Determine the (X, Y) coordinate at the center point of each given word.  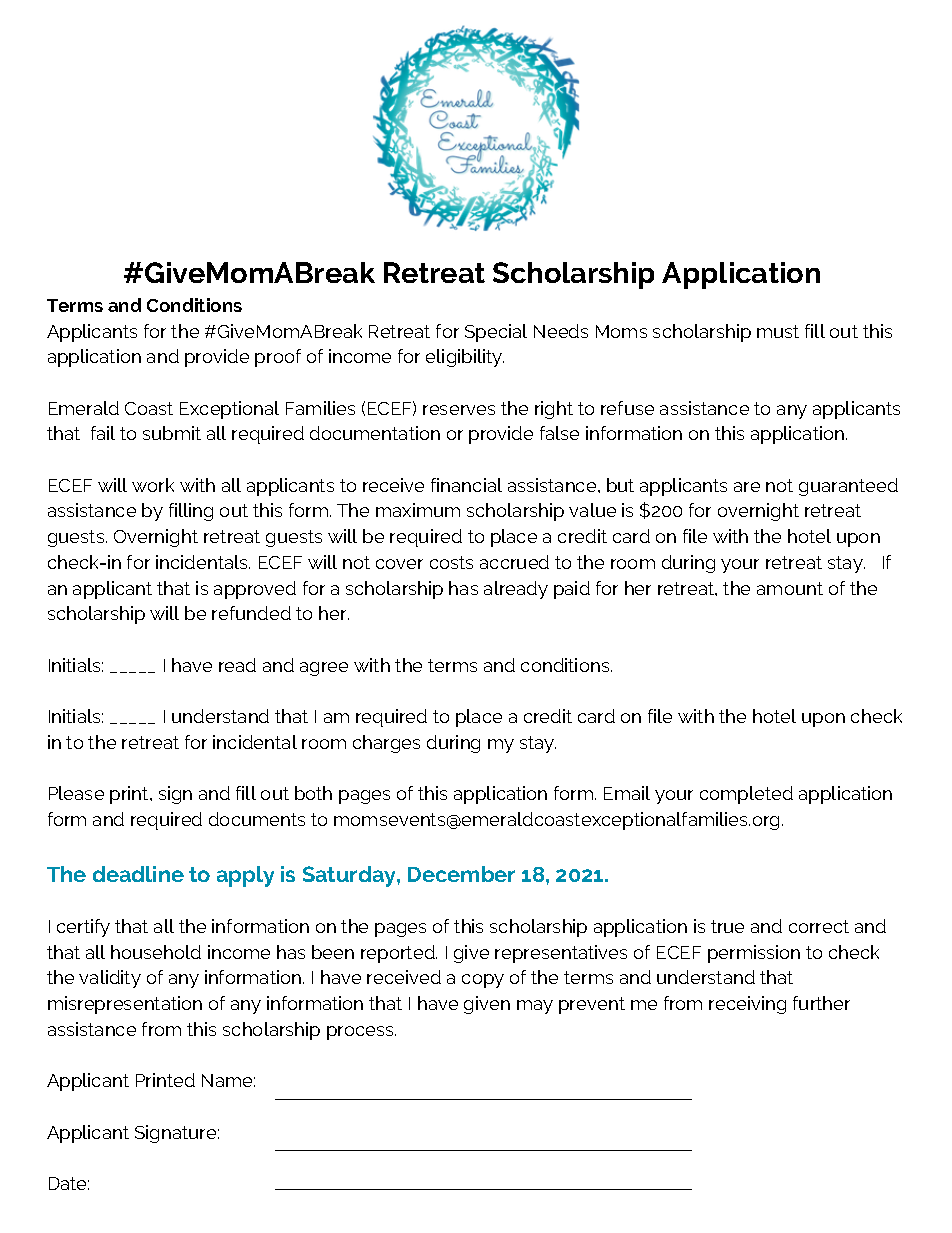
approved (255, 590)
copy (483, 981)
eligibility (465, 358)
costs (451, 562)
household (156, 952)
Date (69, 1183)
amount (790, 588)
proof (278, 358)
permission (754, 954)
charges (386, 744)
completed (746, 795)
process (361, 1033)
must (778, 331)
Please (76, 793)
